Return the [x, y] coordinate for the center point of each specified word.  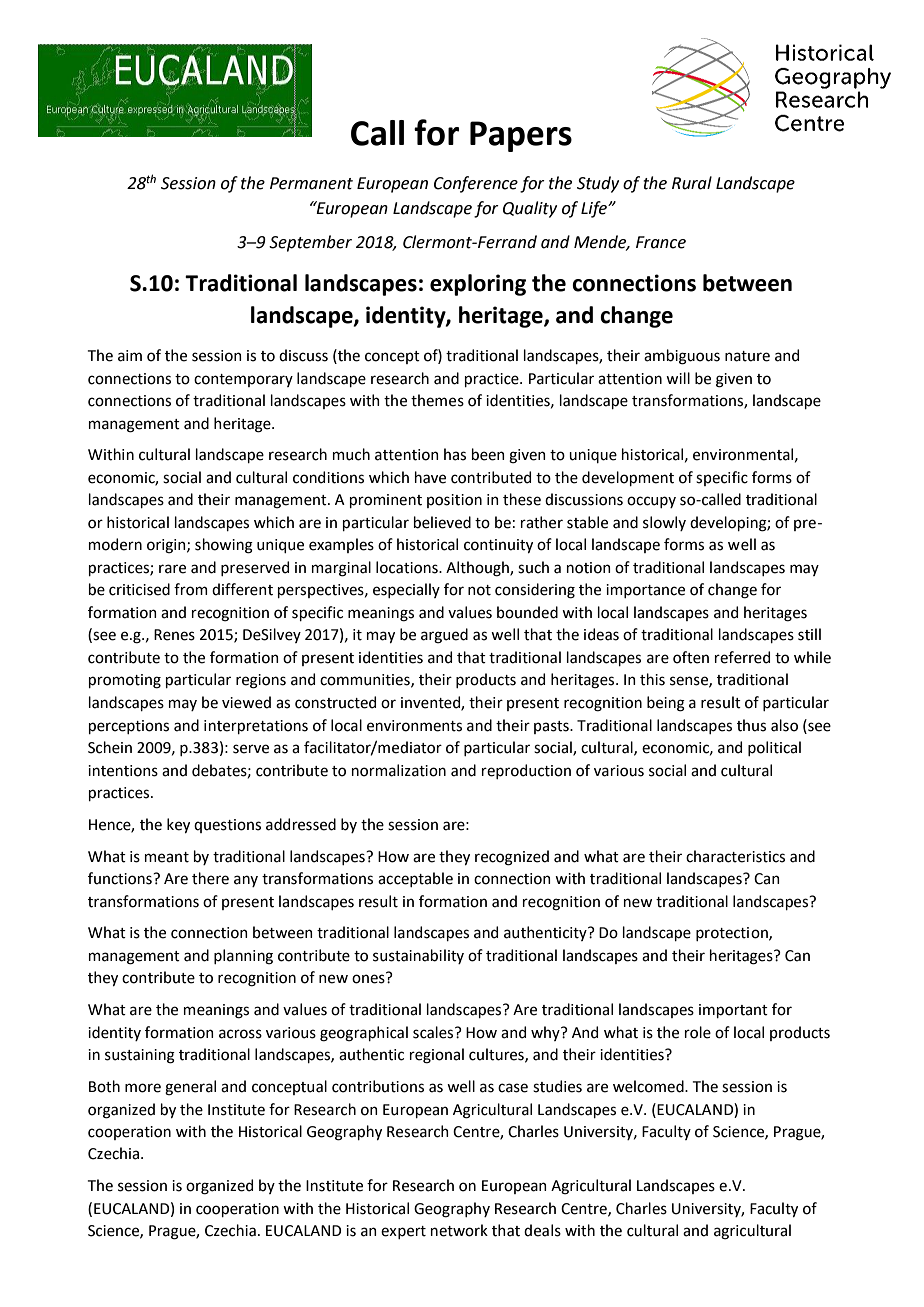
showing [224, 546]
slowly [664, 523]
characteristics [735, 856]
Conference [476, 184]
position [454, 501]
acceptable [415, 879]
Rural [692, 183]
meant [167, 857]
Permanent [311, 183]
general [190, 1088]
